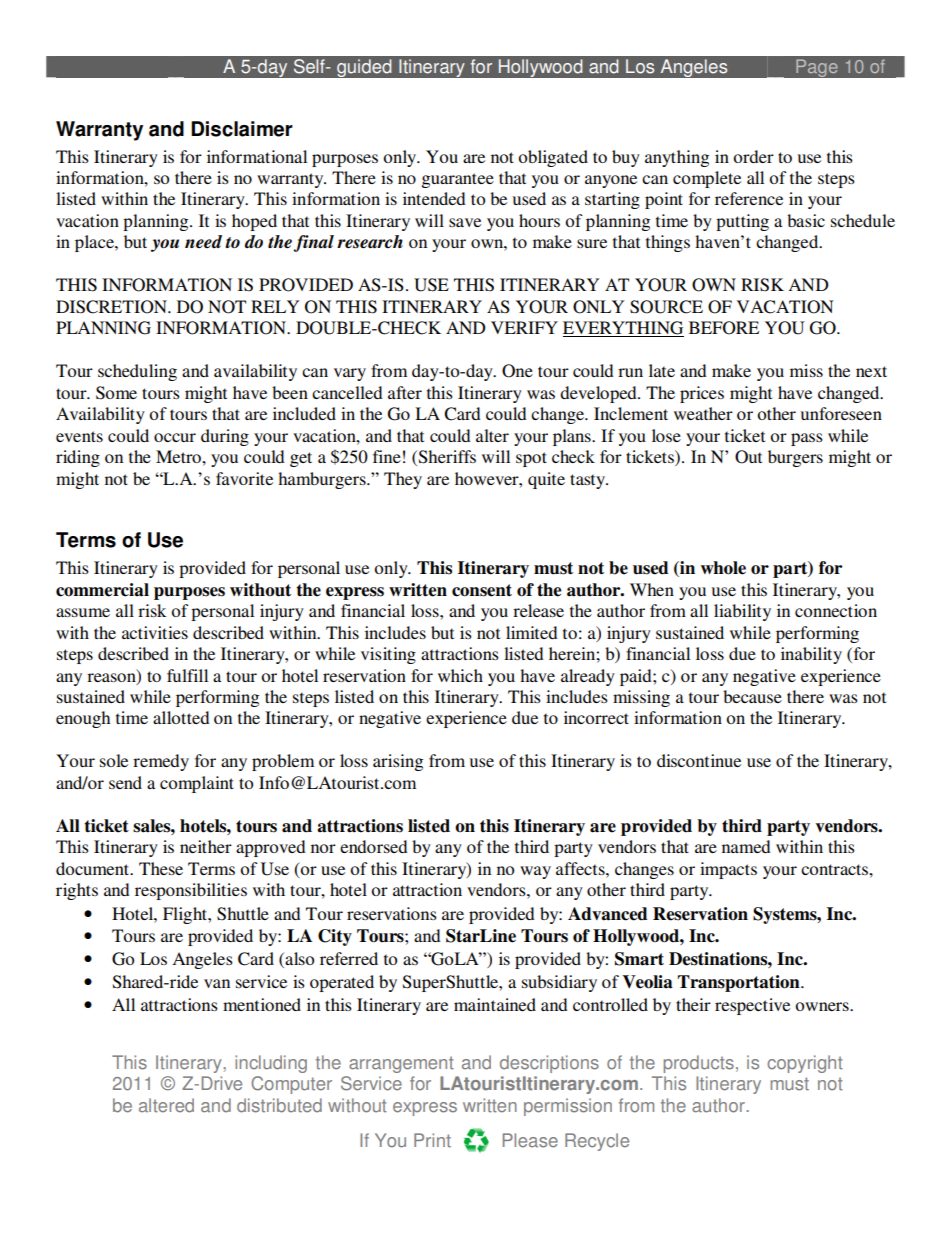 The height and width of the screenshot is (1233, 952). What do you see at coordinates (432, 1140) in the screenshot?
I see `Print` at bounding box center [432, 1140].
